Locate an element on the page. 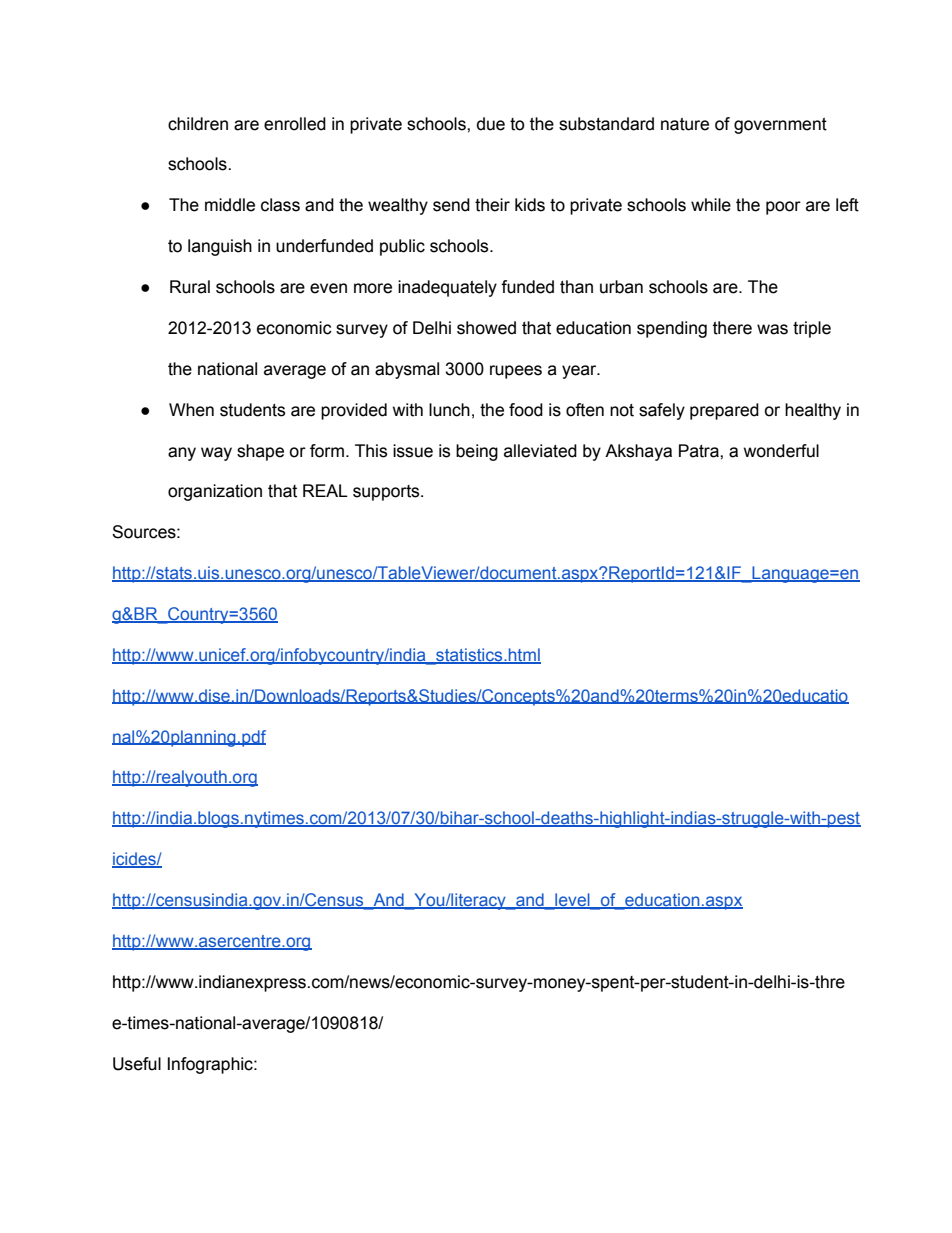 The height and width of the page is (1233, 952). When is located at coordinates (191, 410).
